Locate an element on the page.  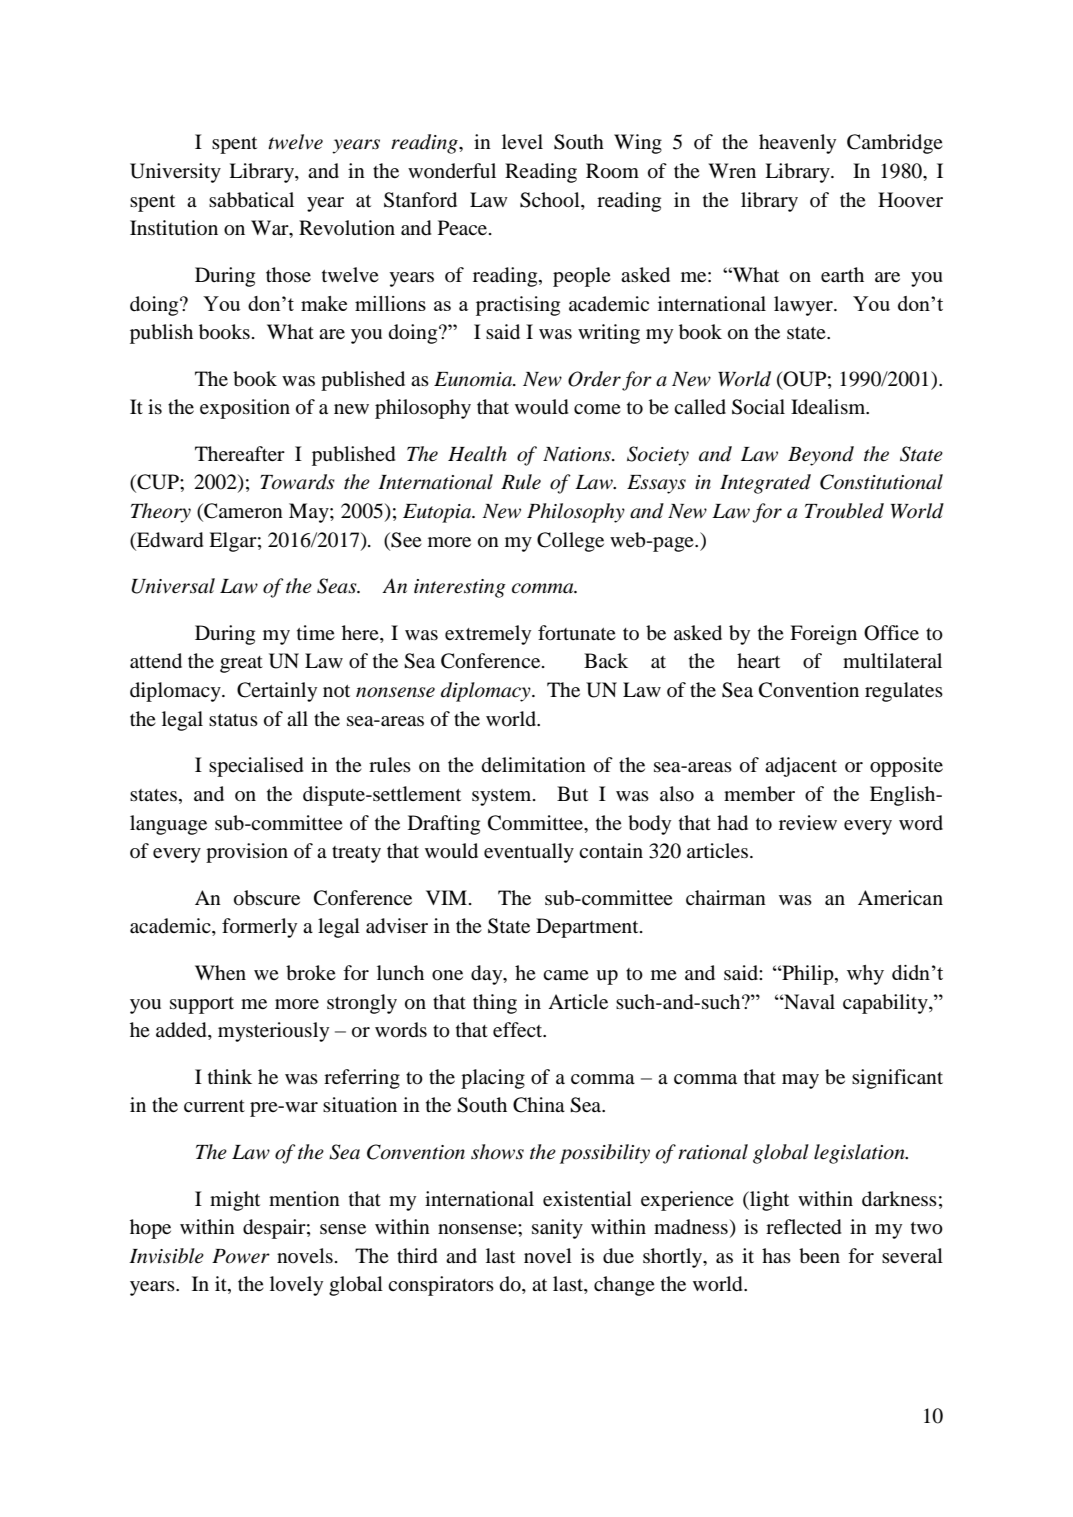
Troubled is located at coordinates (844, 511).
